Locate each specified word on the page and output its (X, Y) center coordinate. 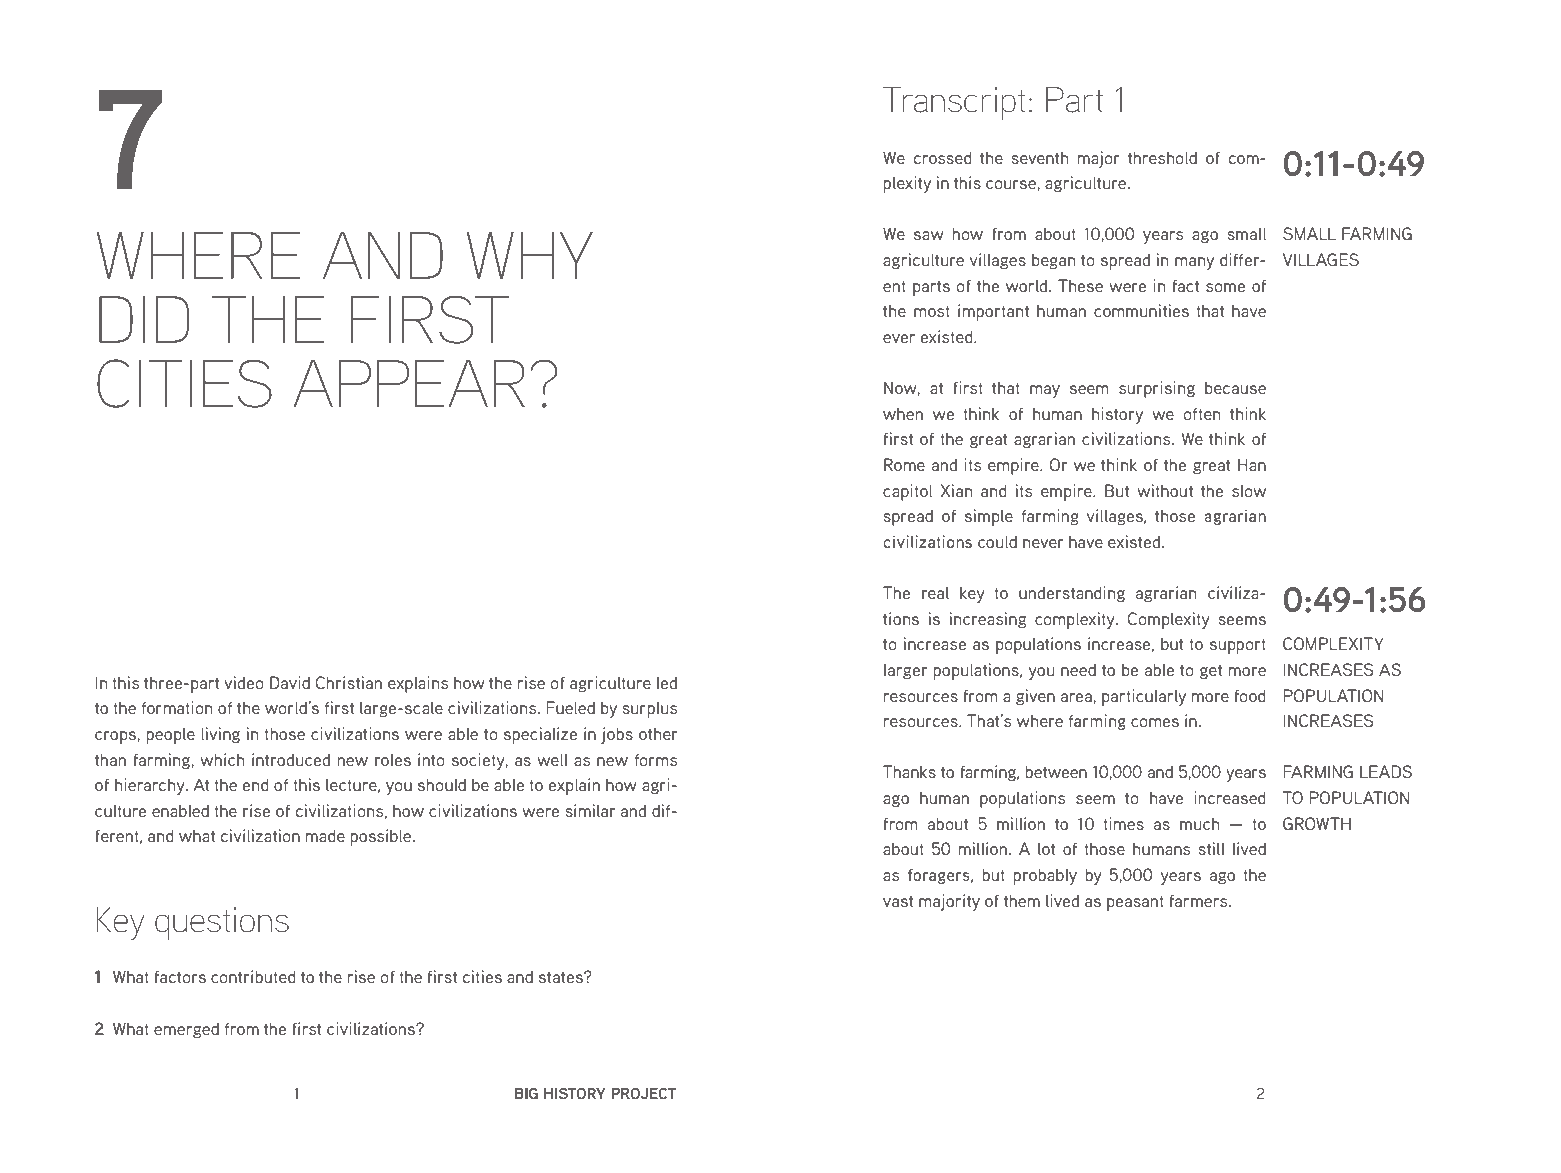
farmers (1200, 900)
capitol (907, 492)
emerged (186, 1030)
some (1225, 287)
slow (1249, 490)
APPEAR (409, 383)
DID (144, 319)
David (290, 682)
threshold (1162, 157)
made (325, 835)
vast (898, 901)
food (1250, 695)
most (932, 311)
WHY (530, 255)
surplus (650, 709)
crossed (943, 157)
